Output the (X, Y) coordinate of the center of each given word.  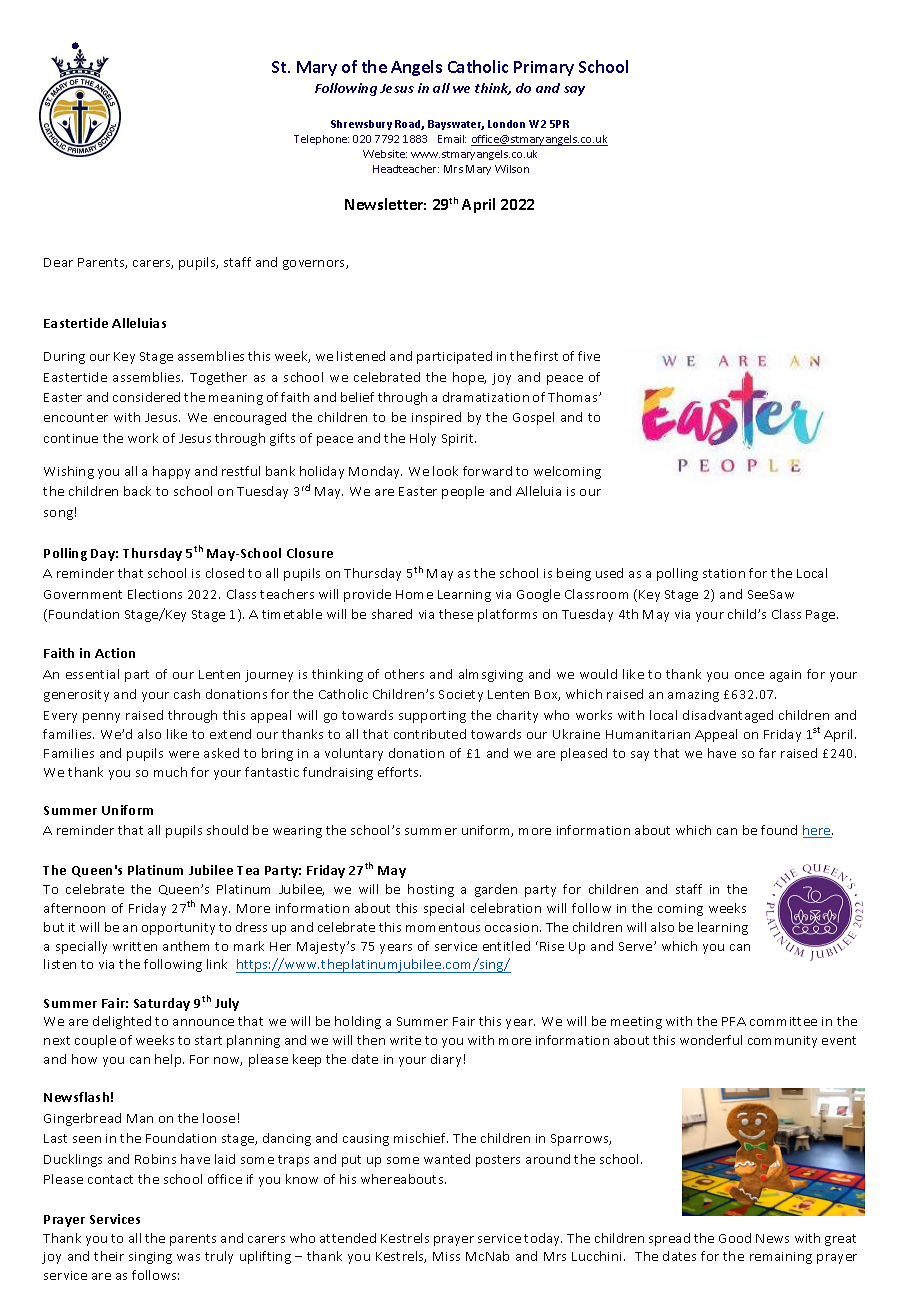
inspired (436, 418)
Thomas (574, 397)
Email (452, 139)
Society (461, 696)
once (749, 675)
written (135, 946)
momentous (443, 927)
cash (187, 694)
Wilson (512, 169)
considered (146, 397)
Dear (58, 262)
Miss (446, 1256)
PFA (734, 1021)
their (109, 1256)
